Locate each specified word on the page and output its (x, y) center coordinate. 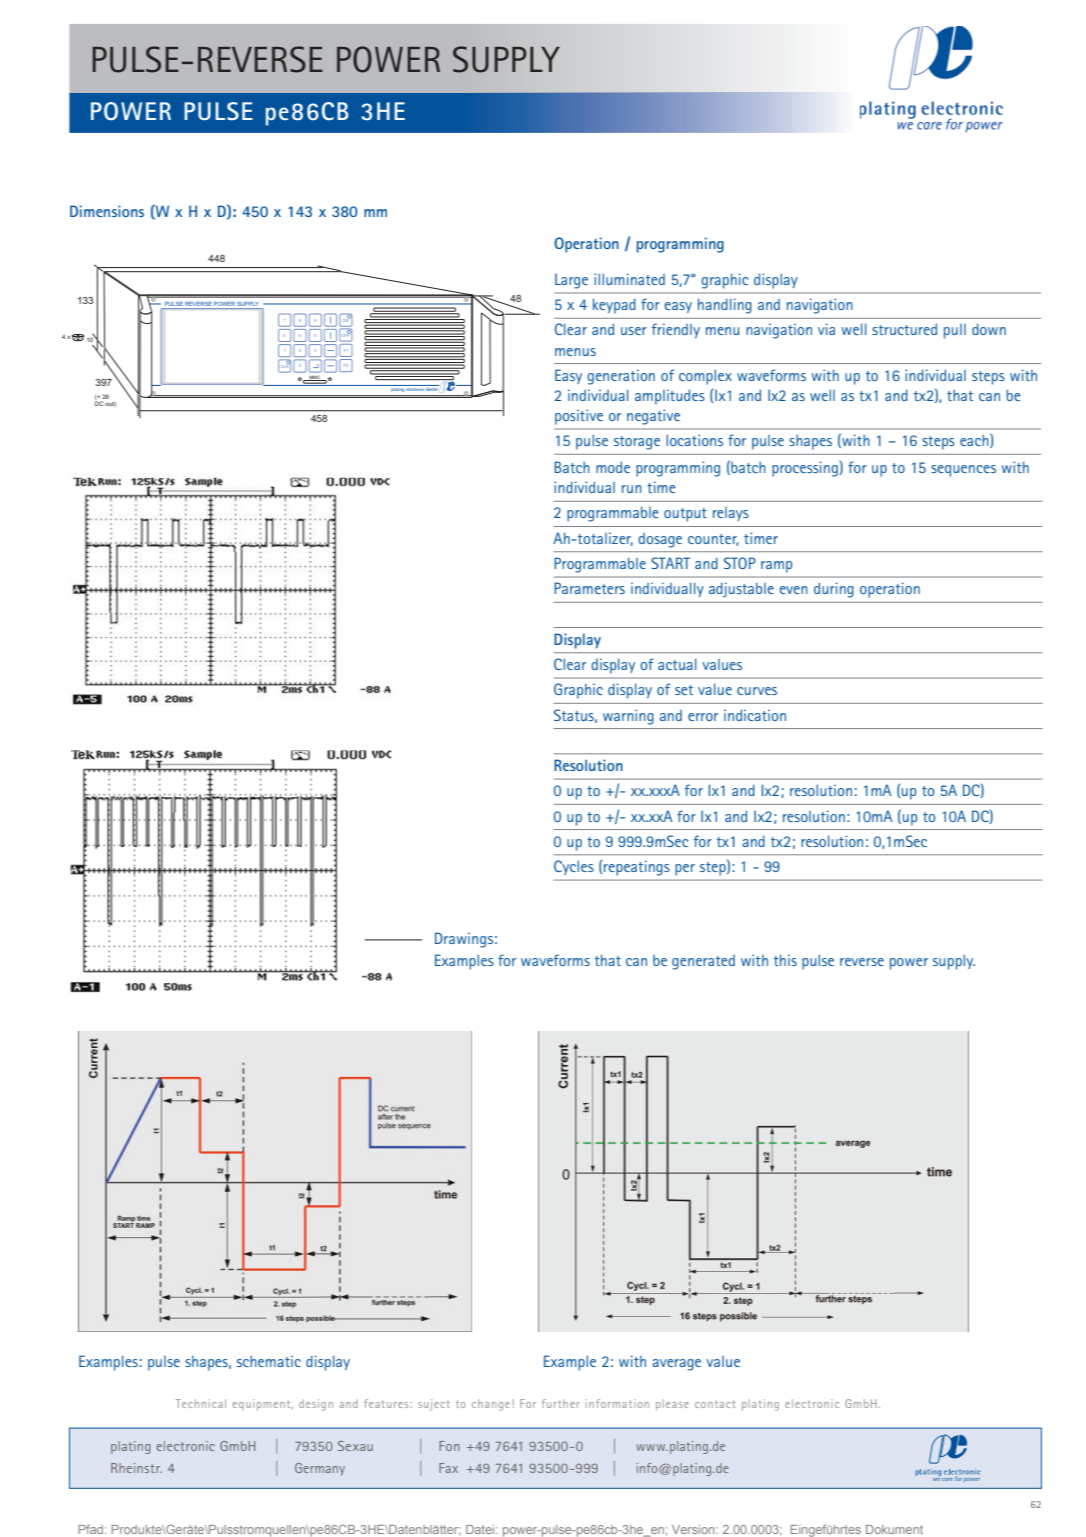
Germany (320, 1469)
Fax (448, 1468)
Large (571, 281)
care (947, 1479)
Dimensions (107, 211)
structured (904, 329)
